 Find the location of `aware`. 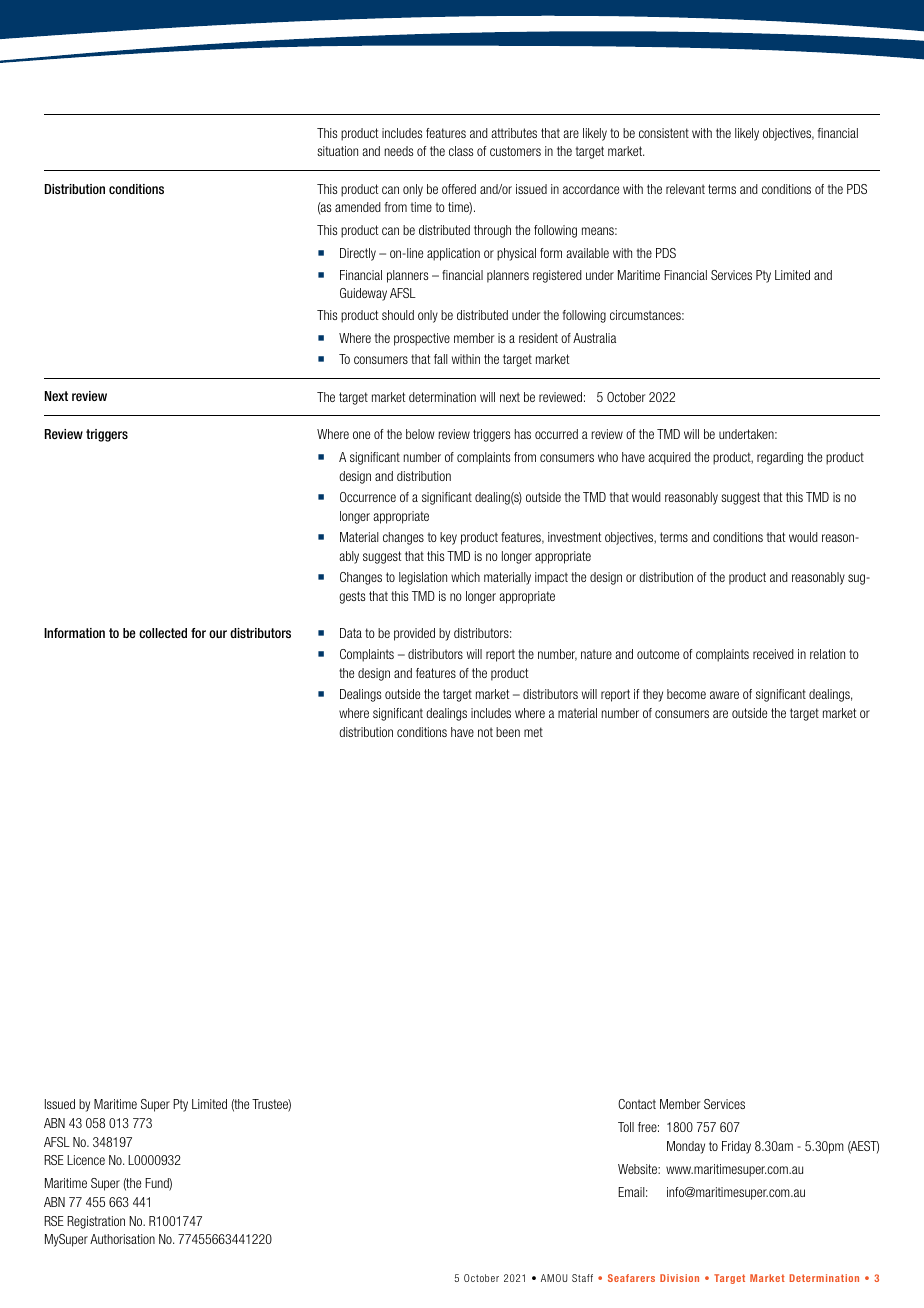

aware is located at coordinates (724, 695).
